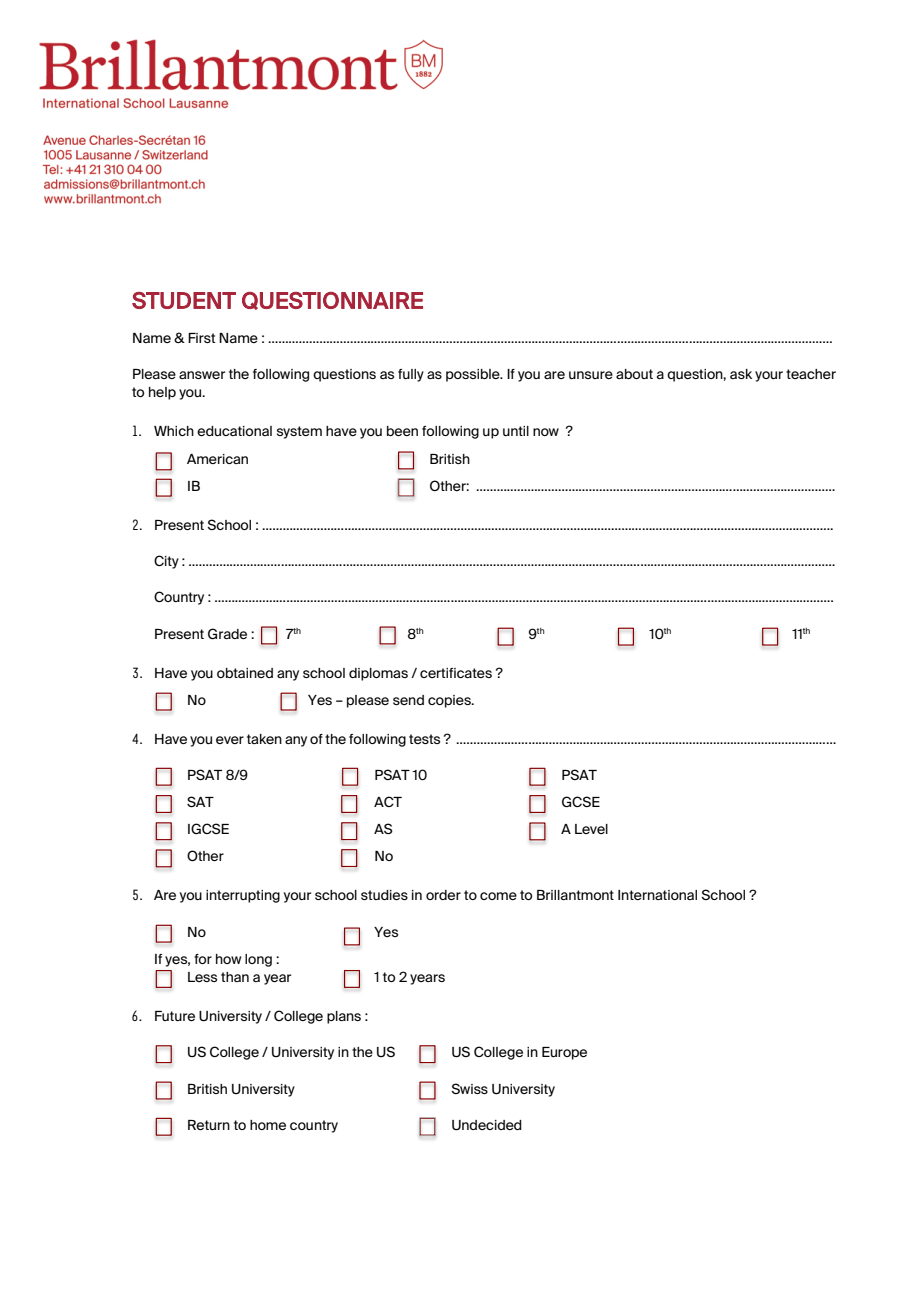 This screenshot has width=924, height=1309. What do you see at coordinates (591, 829) in the screenshot?
I see `Level` at bounding box center [591, 829].
